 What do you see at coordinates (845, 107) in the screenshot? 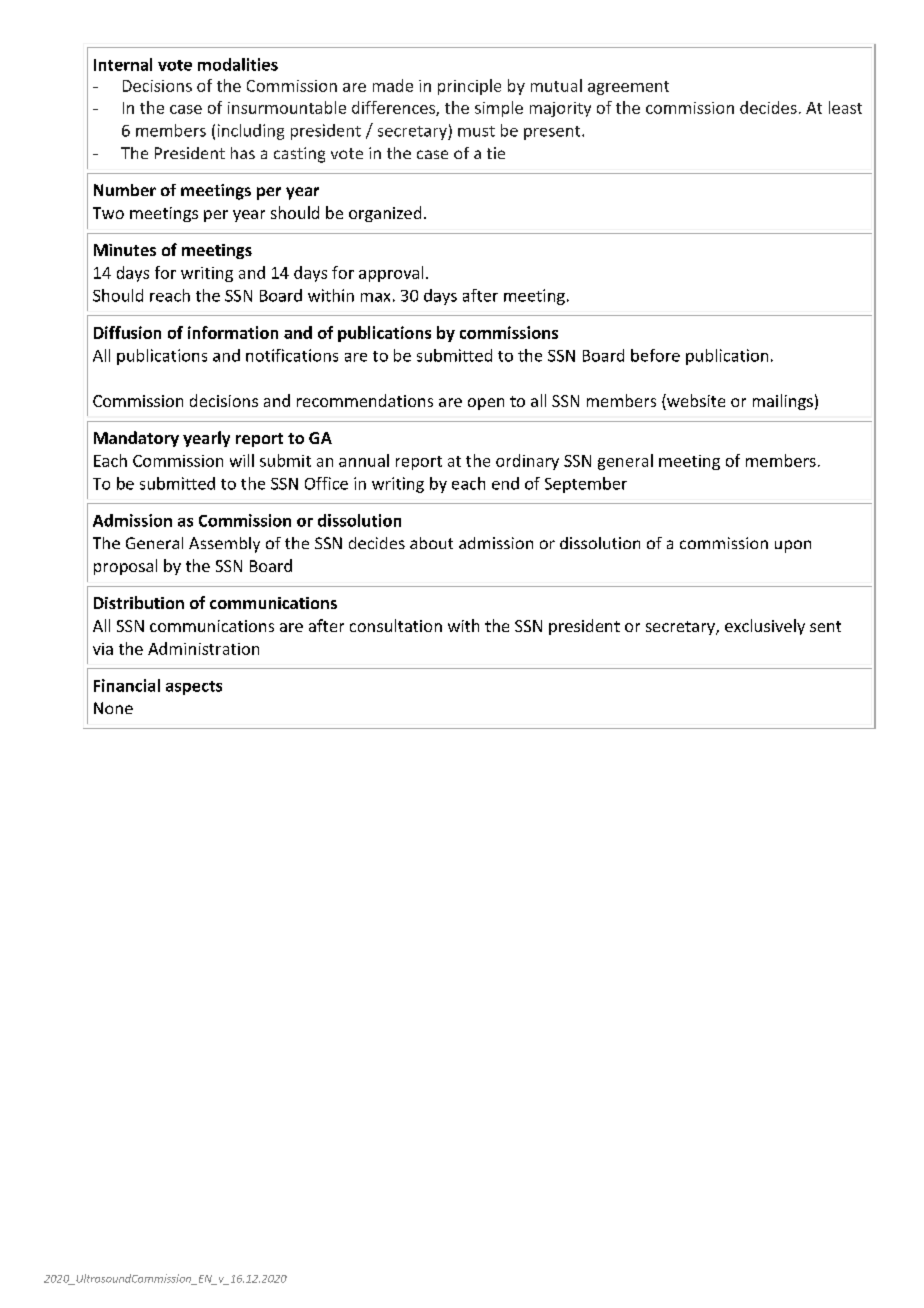
I see `least` at bounding box center [845, 107].
